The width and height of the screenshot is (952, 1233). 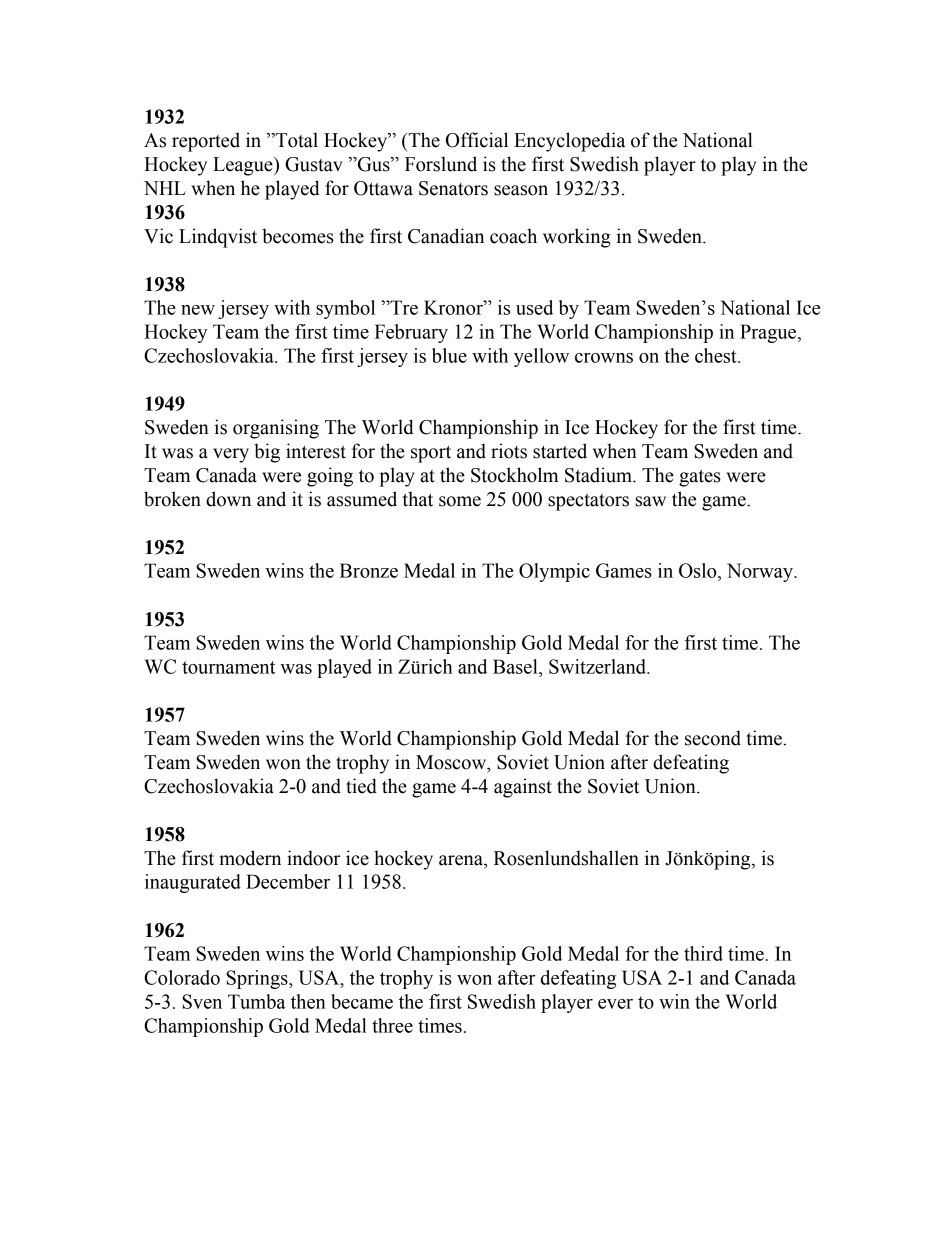 I want to click on Basel, so click(x=516, y=666).
